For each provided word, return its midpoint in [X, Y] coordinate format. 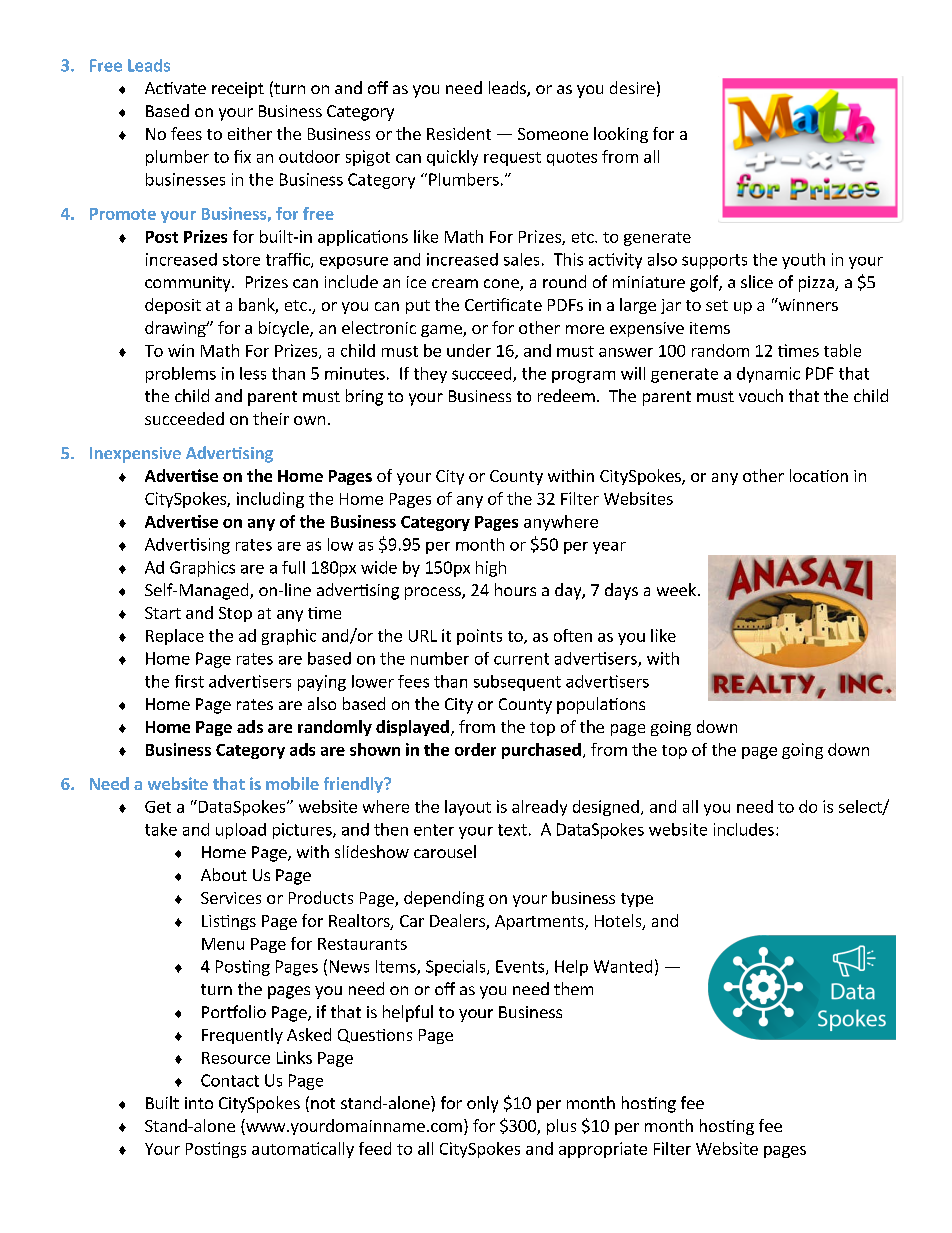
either [250, 133]
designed [606, 808]
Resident [459, 133]
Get [158, 807]
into [199, 1103]
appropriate [603, 1150]
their [271, 418]
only [482, 1104]
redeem [566, 395]
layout [468, 808]
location [819, 475]
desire [632, 87]
